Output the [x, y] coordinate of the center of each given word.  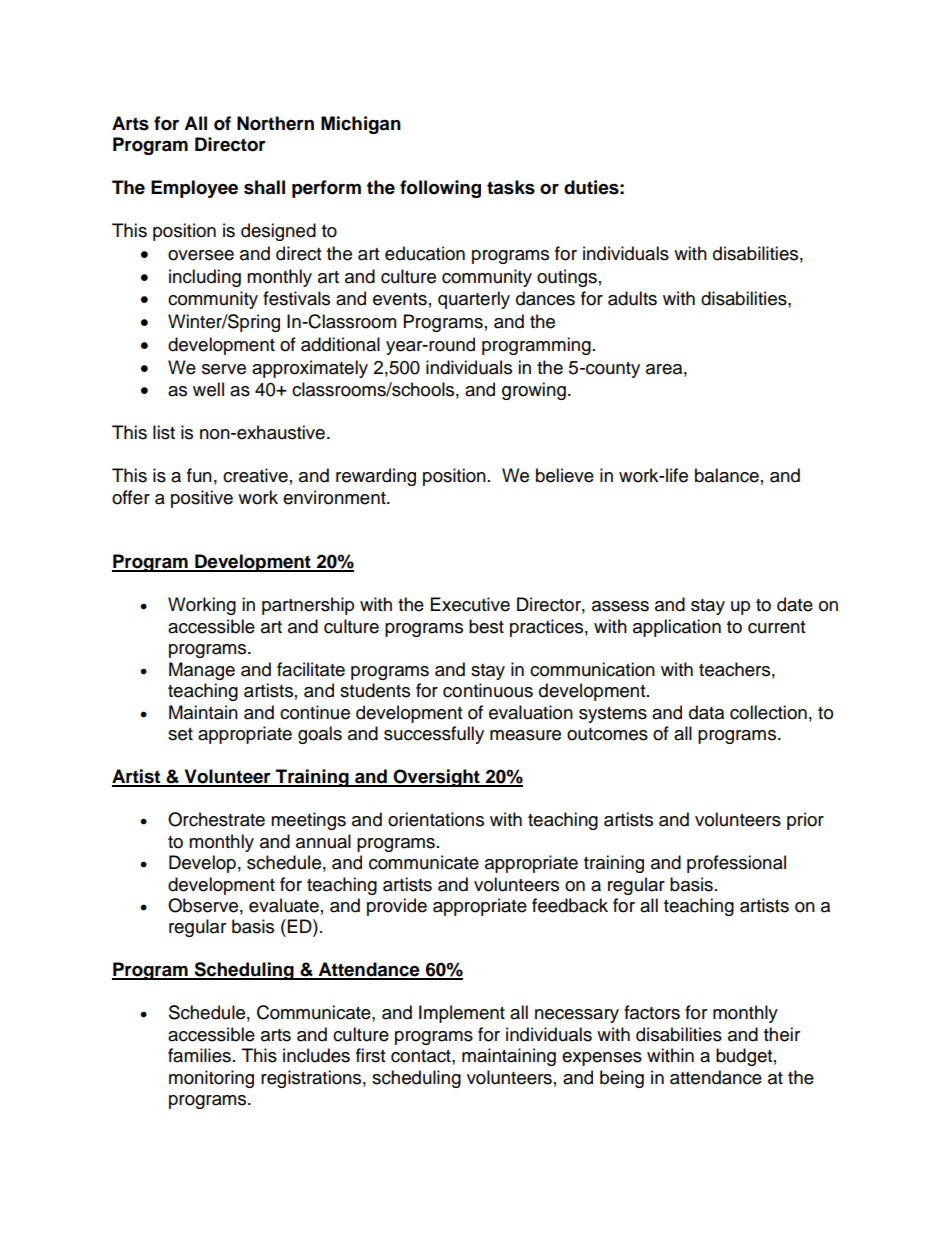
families [199, 1055]
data [706, 712]
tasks [511, 187]
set [180, 734]
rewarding [376, 477]
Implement [462, 1014]
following [440, 189]
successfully [434, 735]
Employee [194, 189]
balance [727, 475]
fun [199, 475]
